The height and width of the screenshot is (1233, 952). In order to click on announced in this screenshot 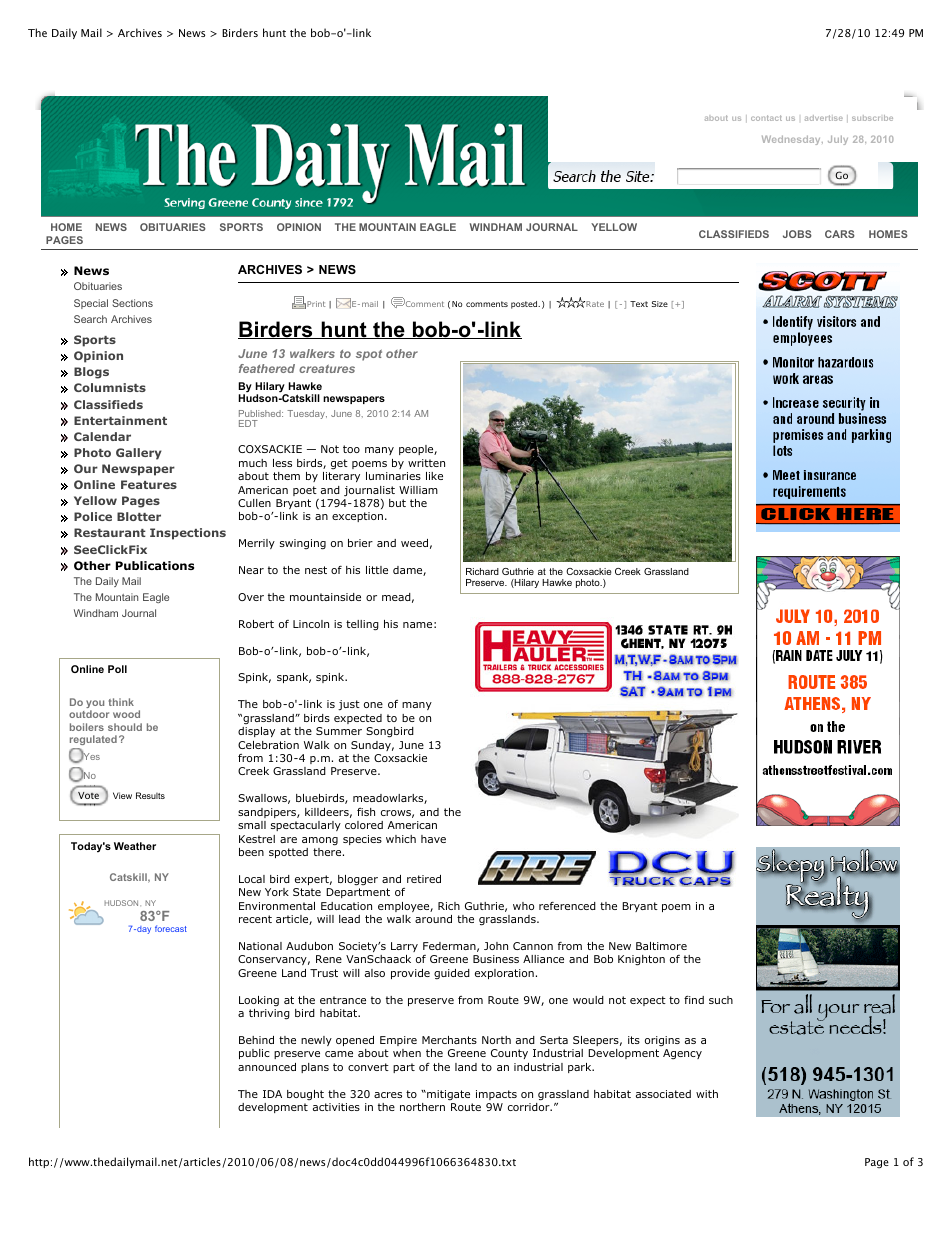, I will do `click(267, 1067)`.
